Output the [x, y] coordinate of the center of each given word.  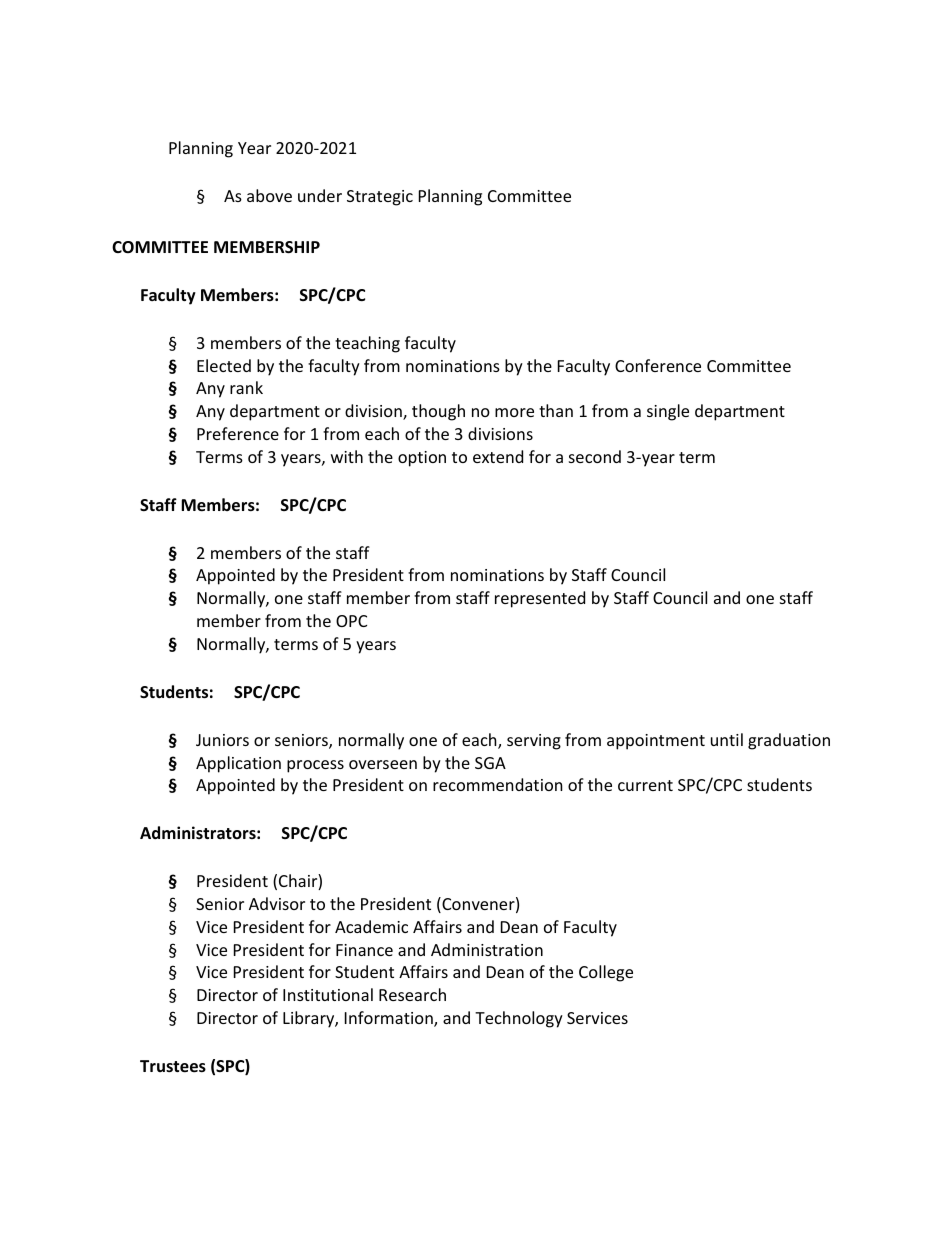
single [668, 412]
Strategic [380, 198]
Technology [519, 1019]
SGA [490, 763]
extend [498, 456]
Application [238, 764]
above [269, 195]
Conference [658, 365]
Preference [238, 433]
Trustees [173, 1066]
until [727, 739]
